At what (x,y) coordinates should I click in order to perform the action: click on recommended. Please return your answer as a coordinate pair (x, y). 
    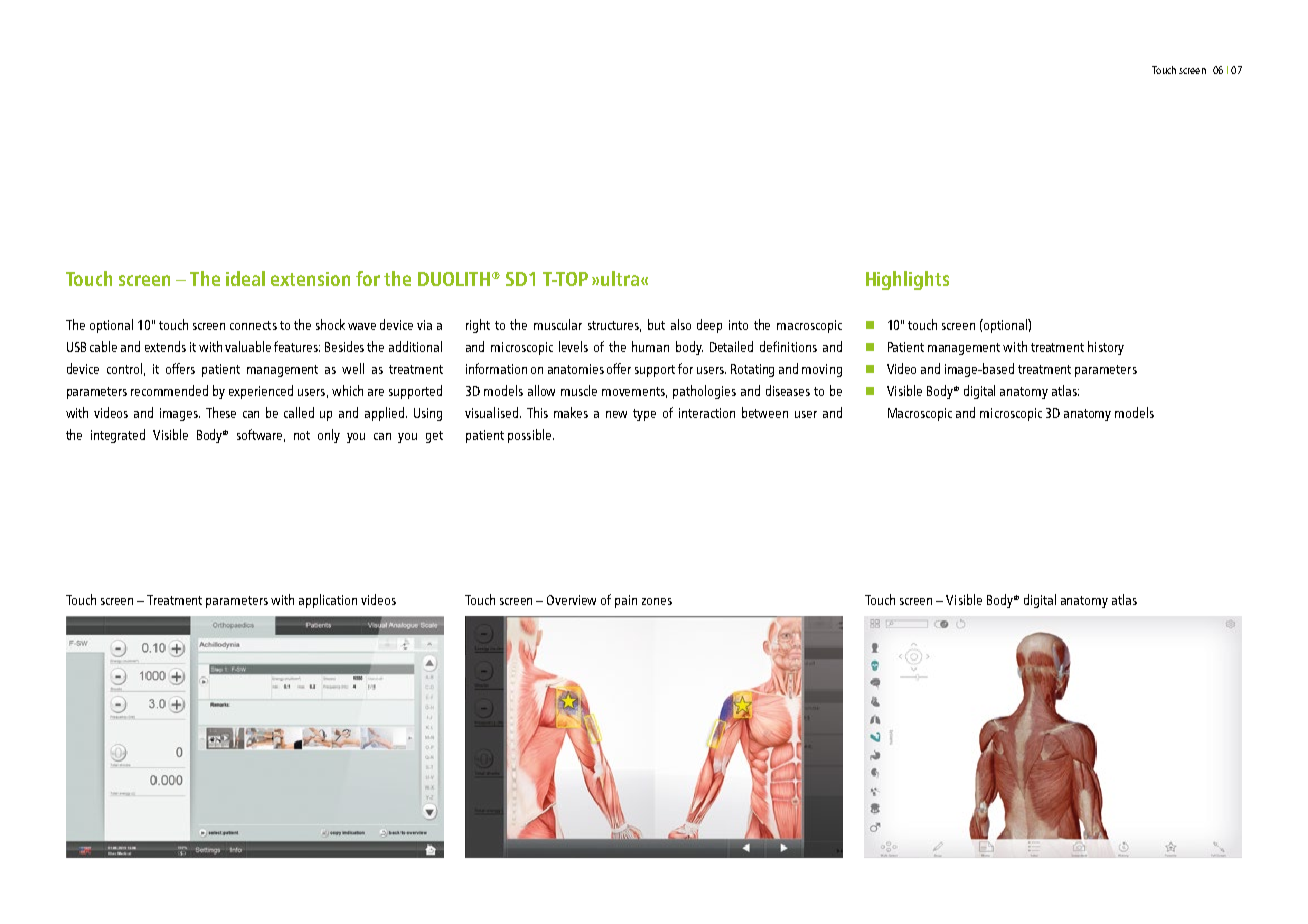
    Looking at the image, I should click on (169, 390).
